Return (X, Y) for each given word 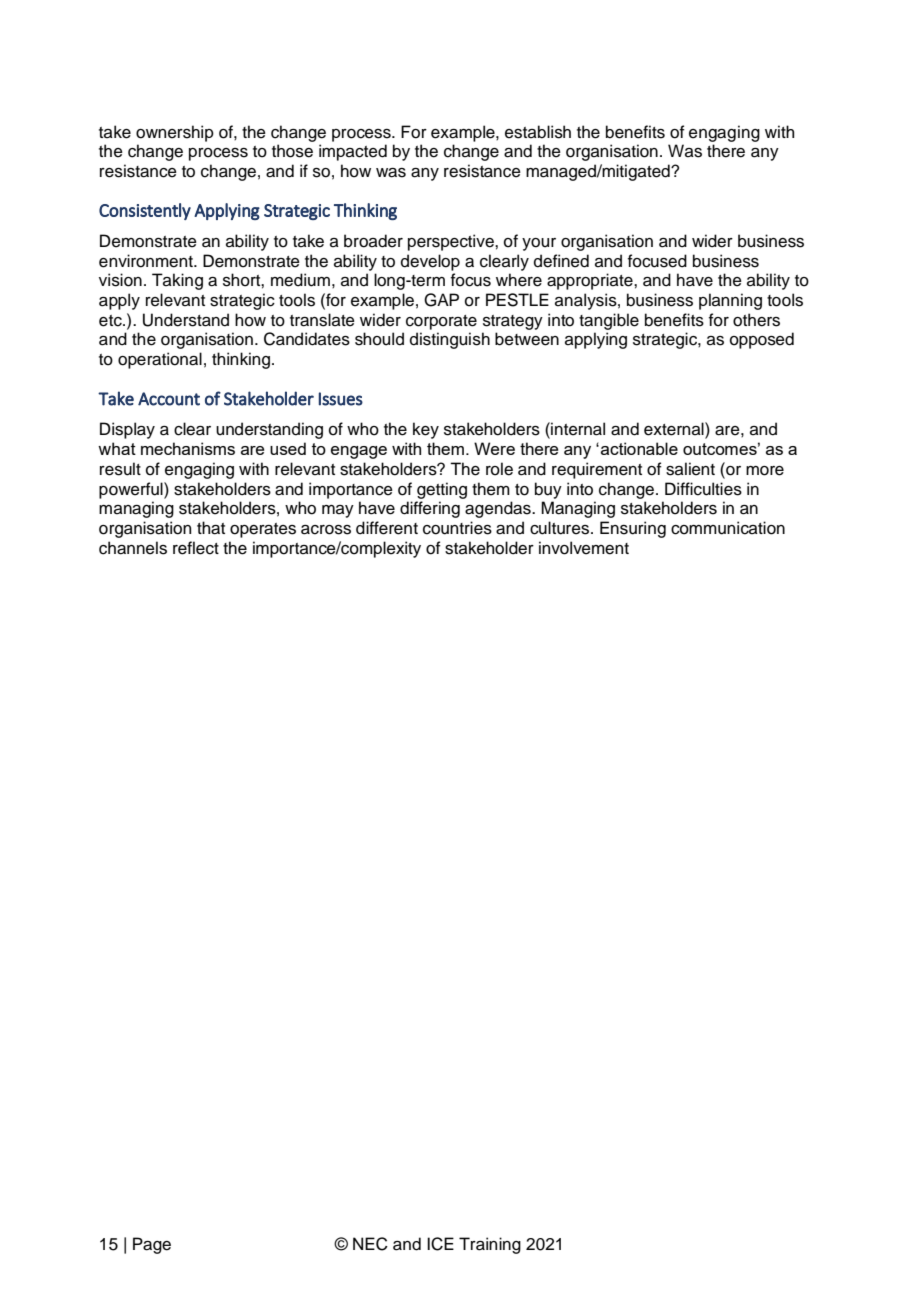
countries (457, 528)
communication (728, 528)
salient (690, 469)
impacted (353, 152)
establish (538, 132)
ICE (440, 1244)
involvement (584, 548)
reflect (196, 548)
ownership (175, 133)
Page (152, 1245)
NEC (370, 1244)
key (426, 430)
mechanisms (188, 448)
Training (490, 1245)
